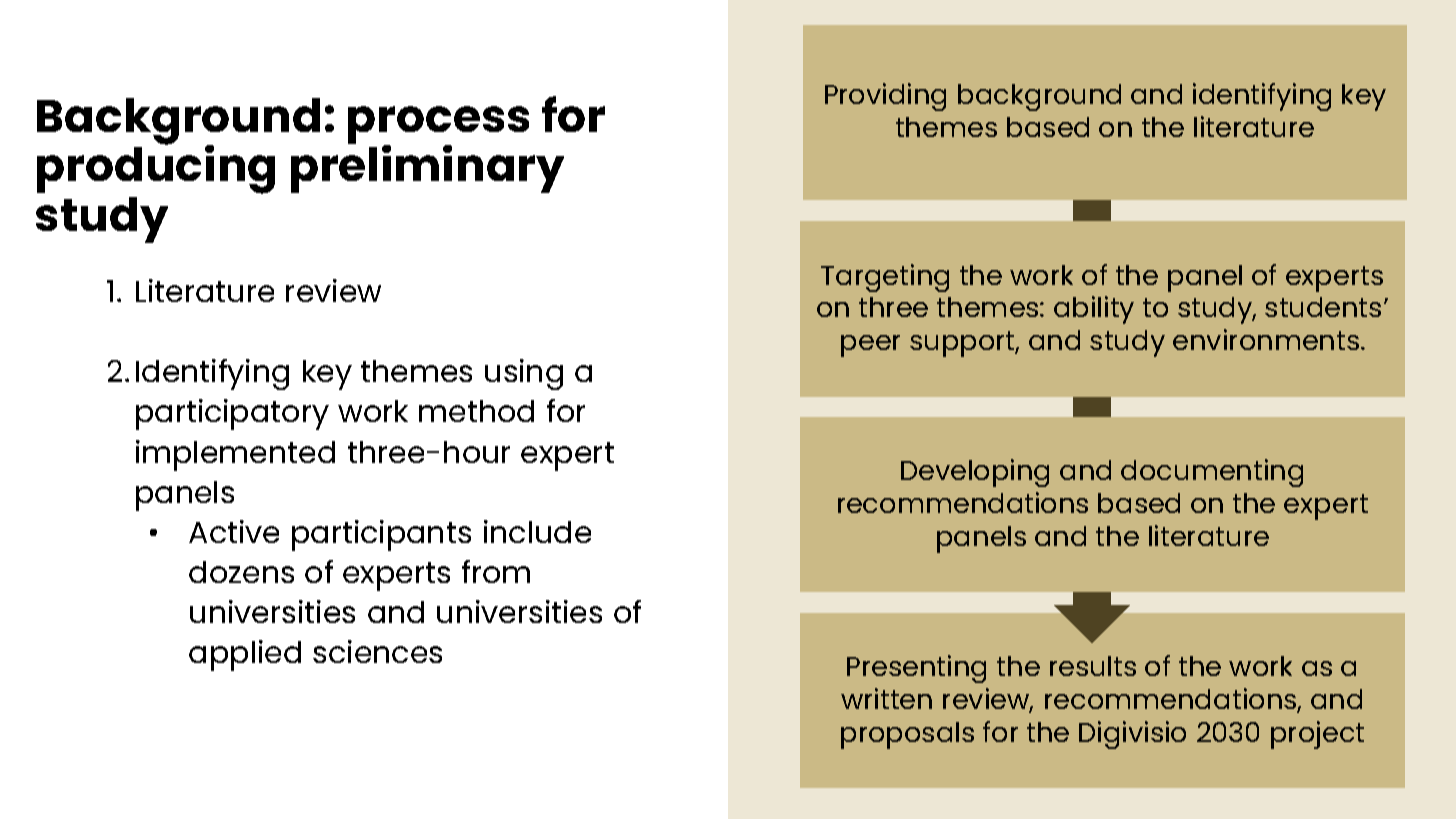 Image resolution: width=1456 pixels, height=819 pixels. Describe the element at coordinates (524, 374) in the page. I see `using` at that location.
